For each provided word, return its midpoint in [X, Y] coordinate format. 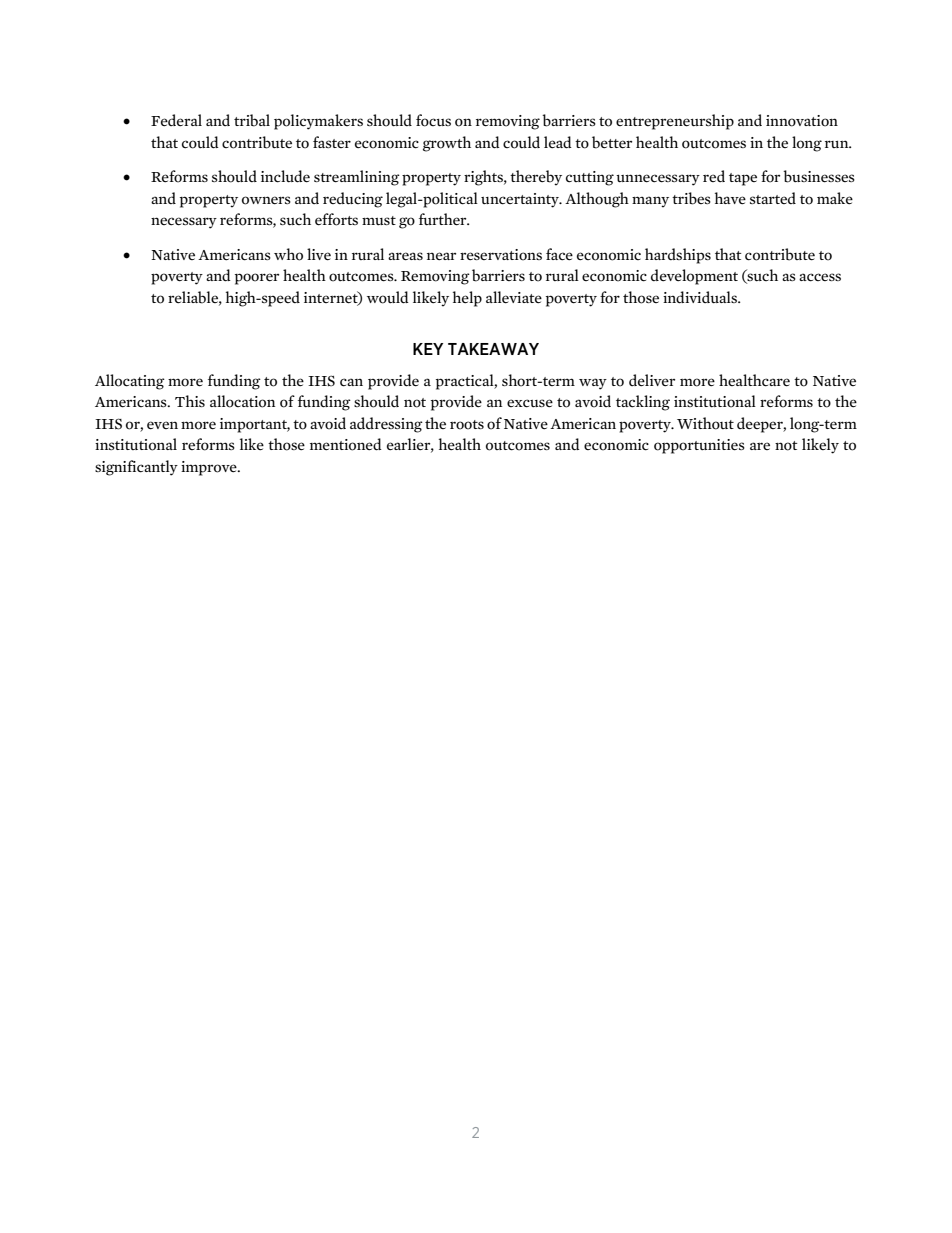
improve [210, 468]
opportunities [699, 446]
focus [433, 120]
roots [467, 425]
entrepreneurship [675, 122]
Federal [176, 120]
